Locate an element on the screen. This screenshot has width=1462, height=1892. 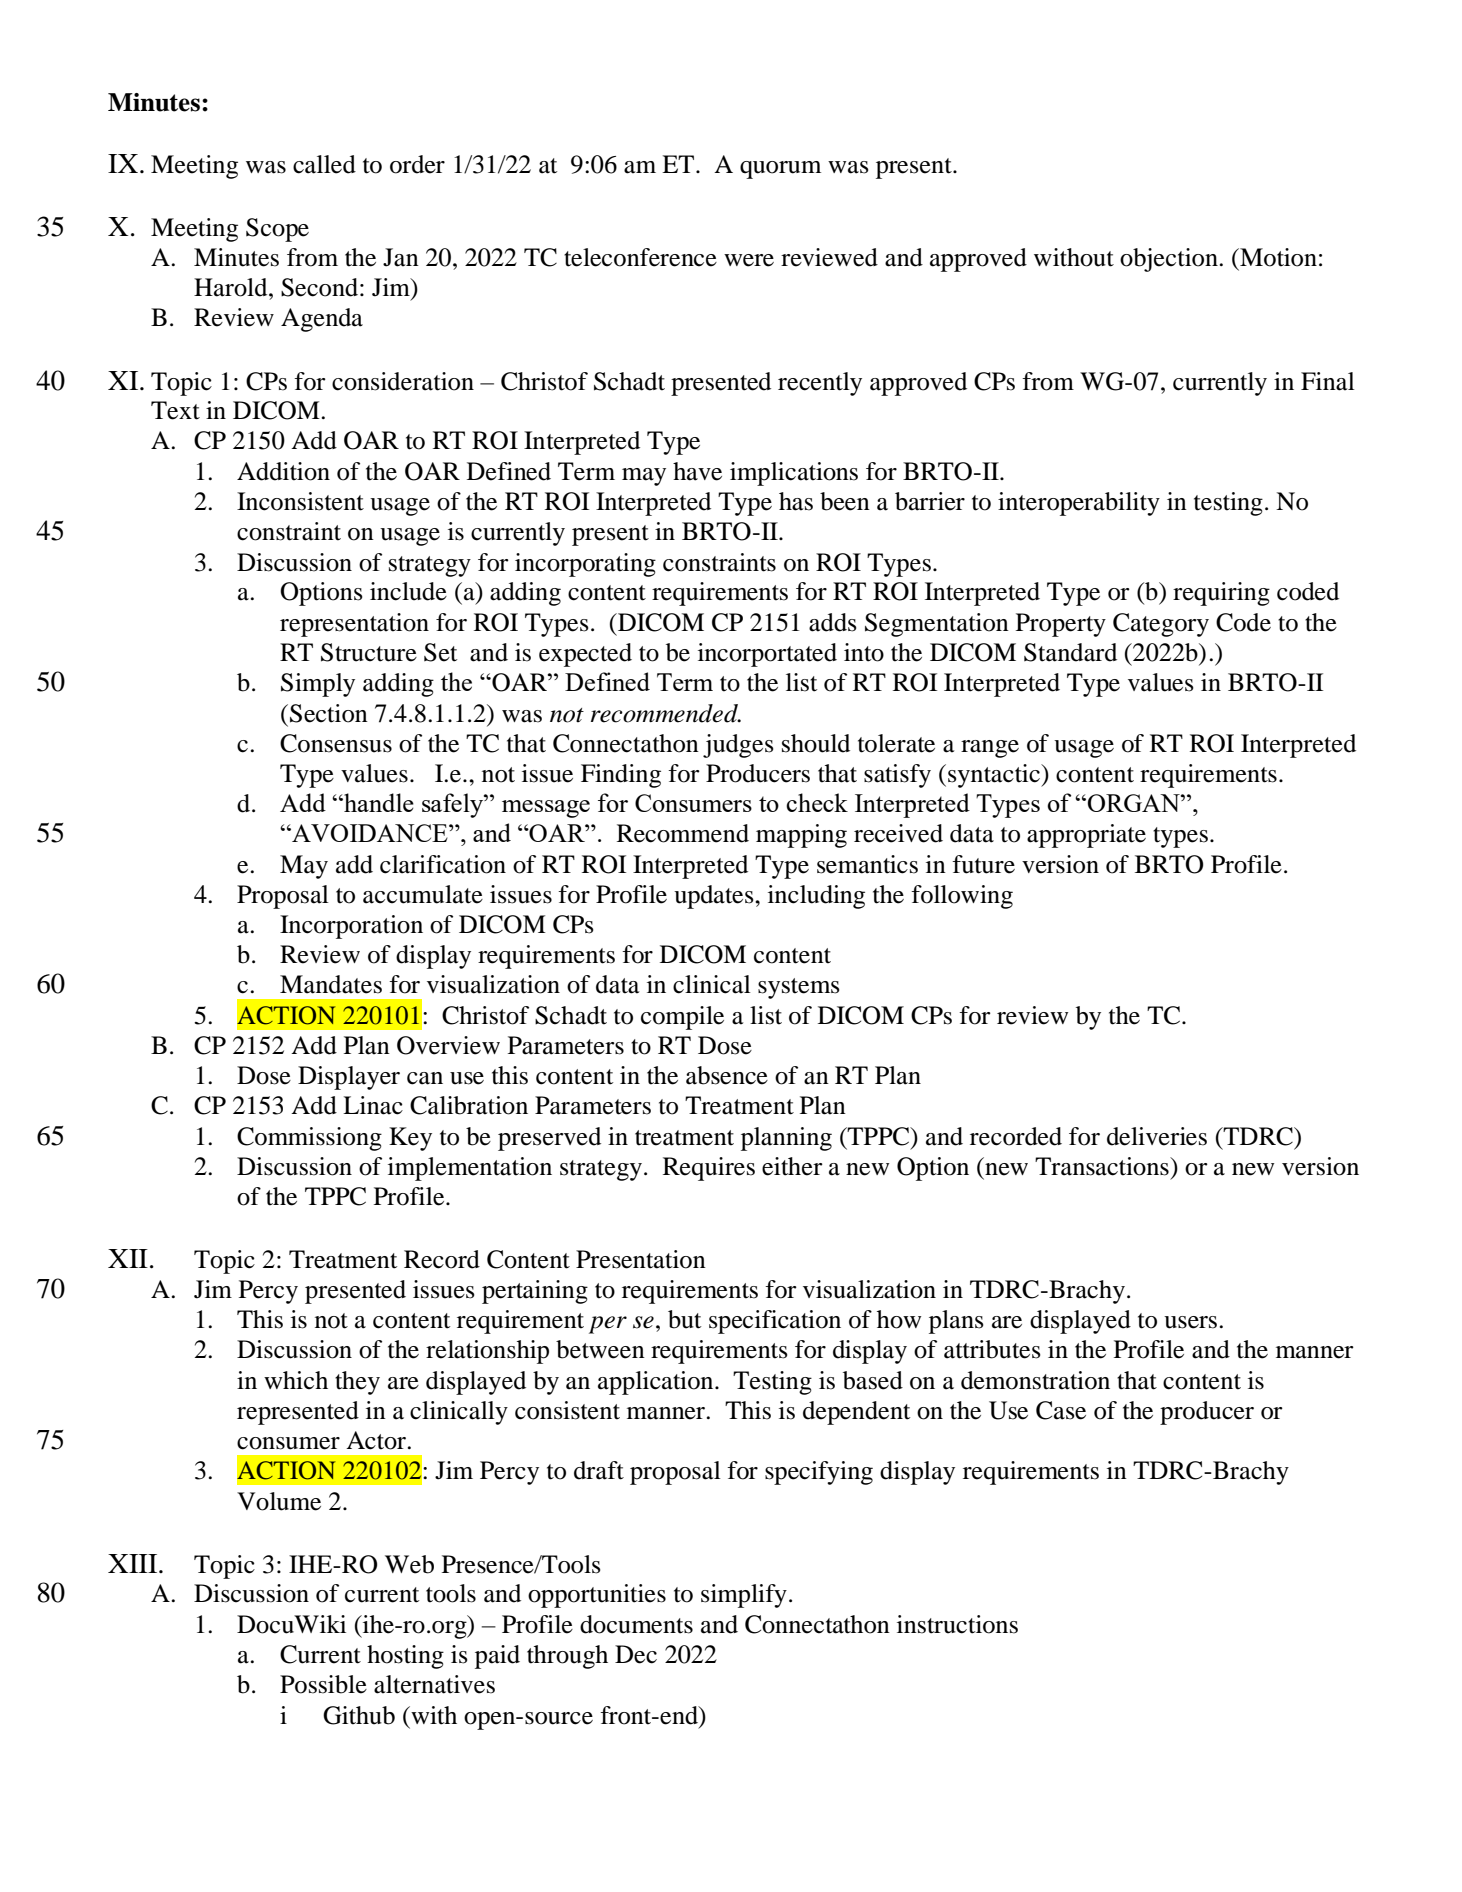
appropriate is located at coordinates (1086, 836).
